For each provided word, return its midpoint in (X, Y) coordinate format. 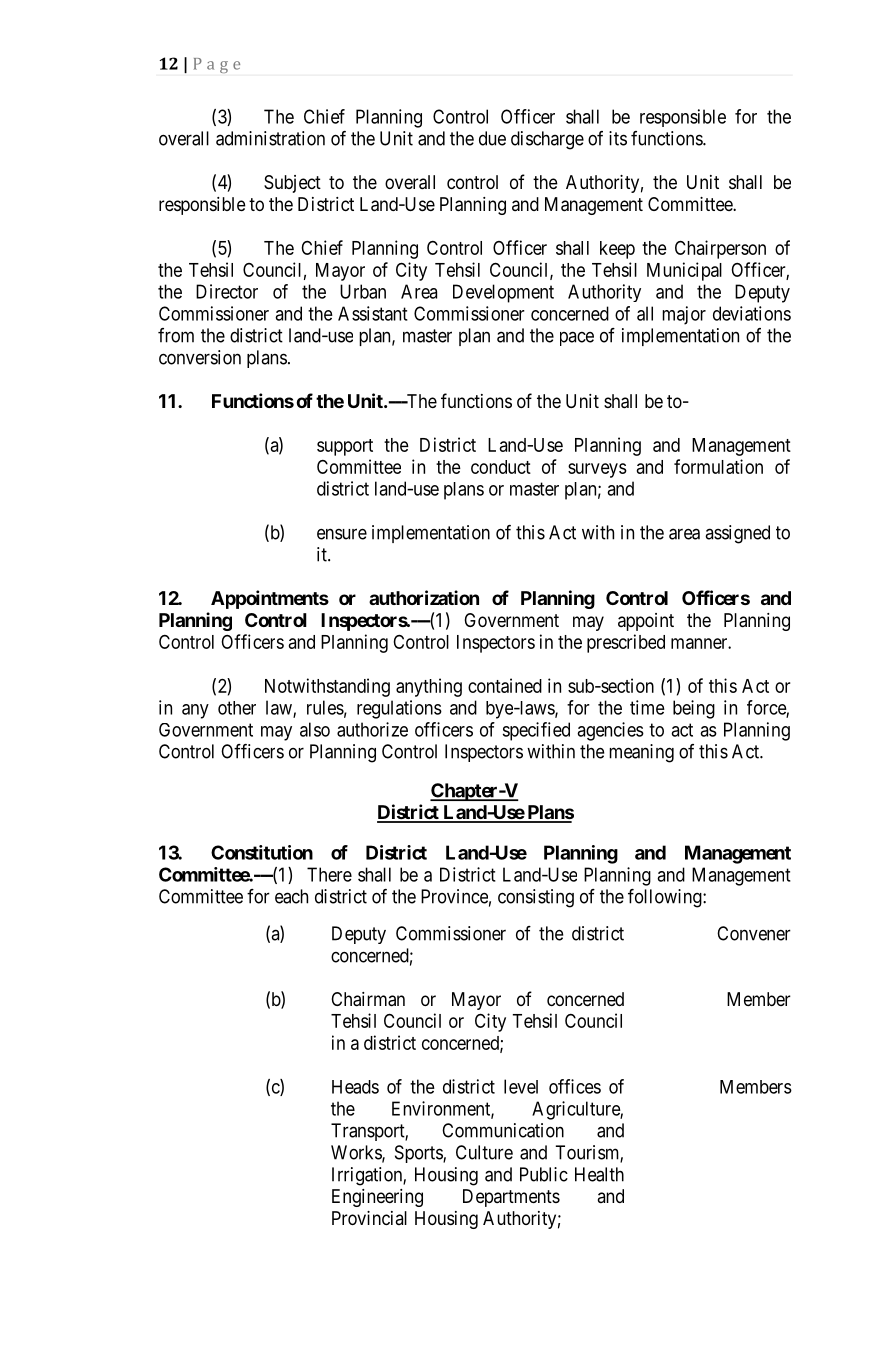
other (237, 708)
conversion (200, 357)
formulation (718, 466)
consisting (536, 898)
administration (270, 138)
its (618, 138)
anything (429, 687)
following (666, 898)
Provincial (369, 1218)
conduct (501, 467)
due (492, 138)
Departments (511, 1198)
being (694, 709)
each (291, 896)
